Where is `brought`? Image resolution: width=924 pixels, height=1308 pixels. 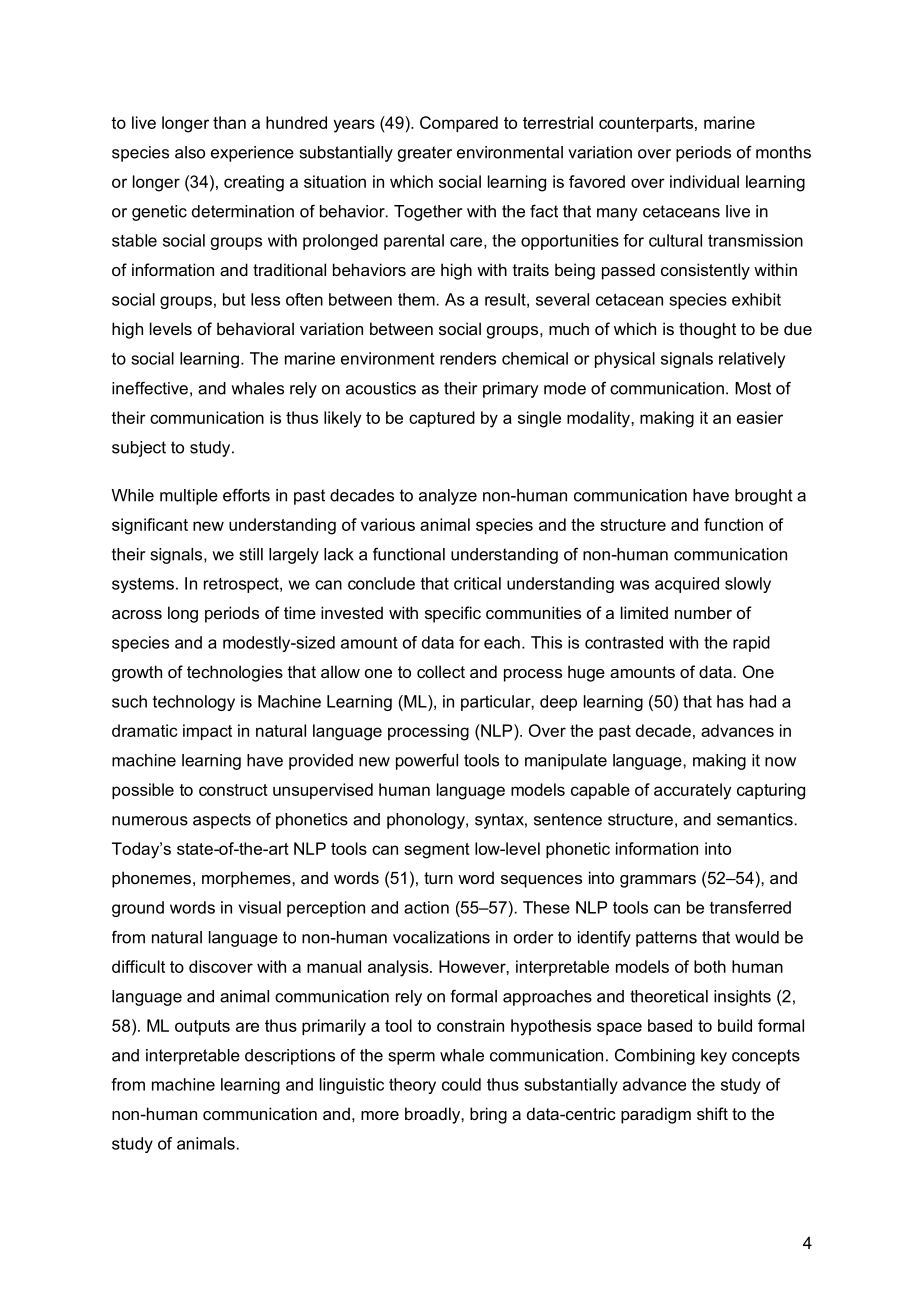
brought is located at coordinates (764, 497).
